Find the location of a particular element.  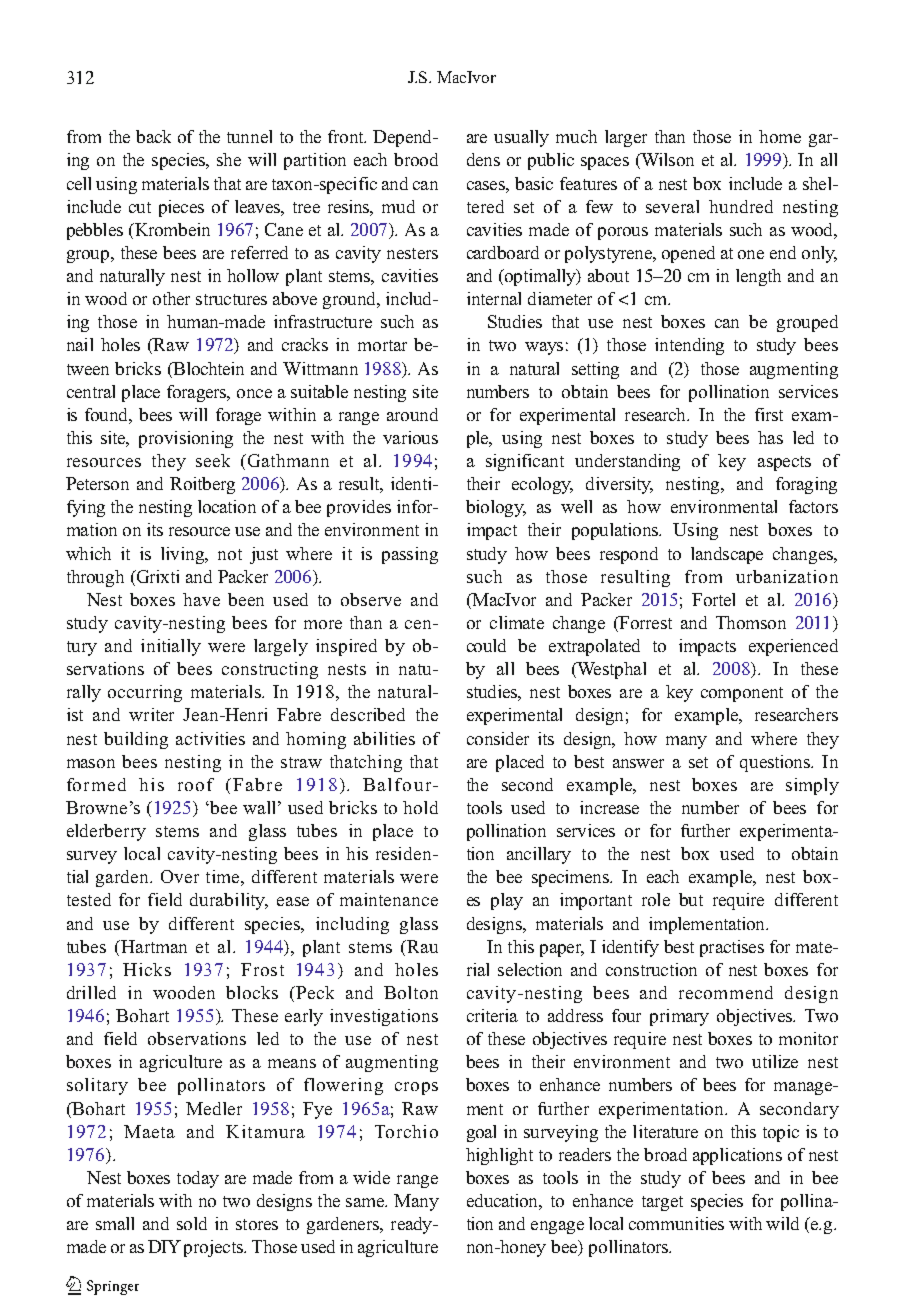

highlight is located at coordinates (499, 1156).
